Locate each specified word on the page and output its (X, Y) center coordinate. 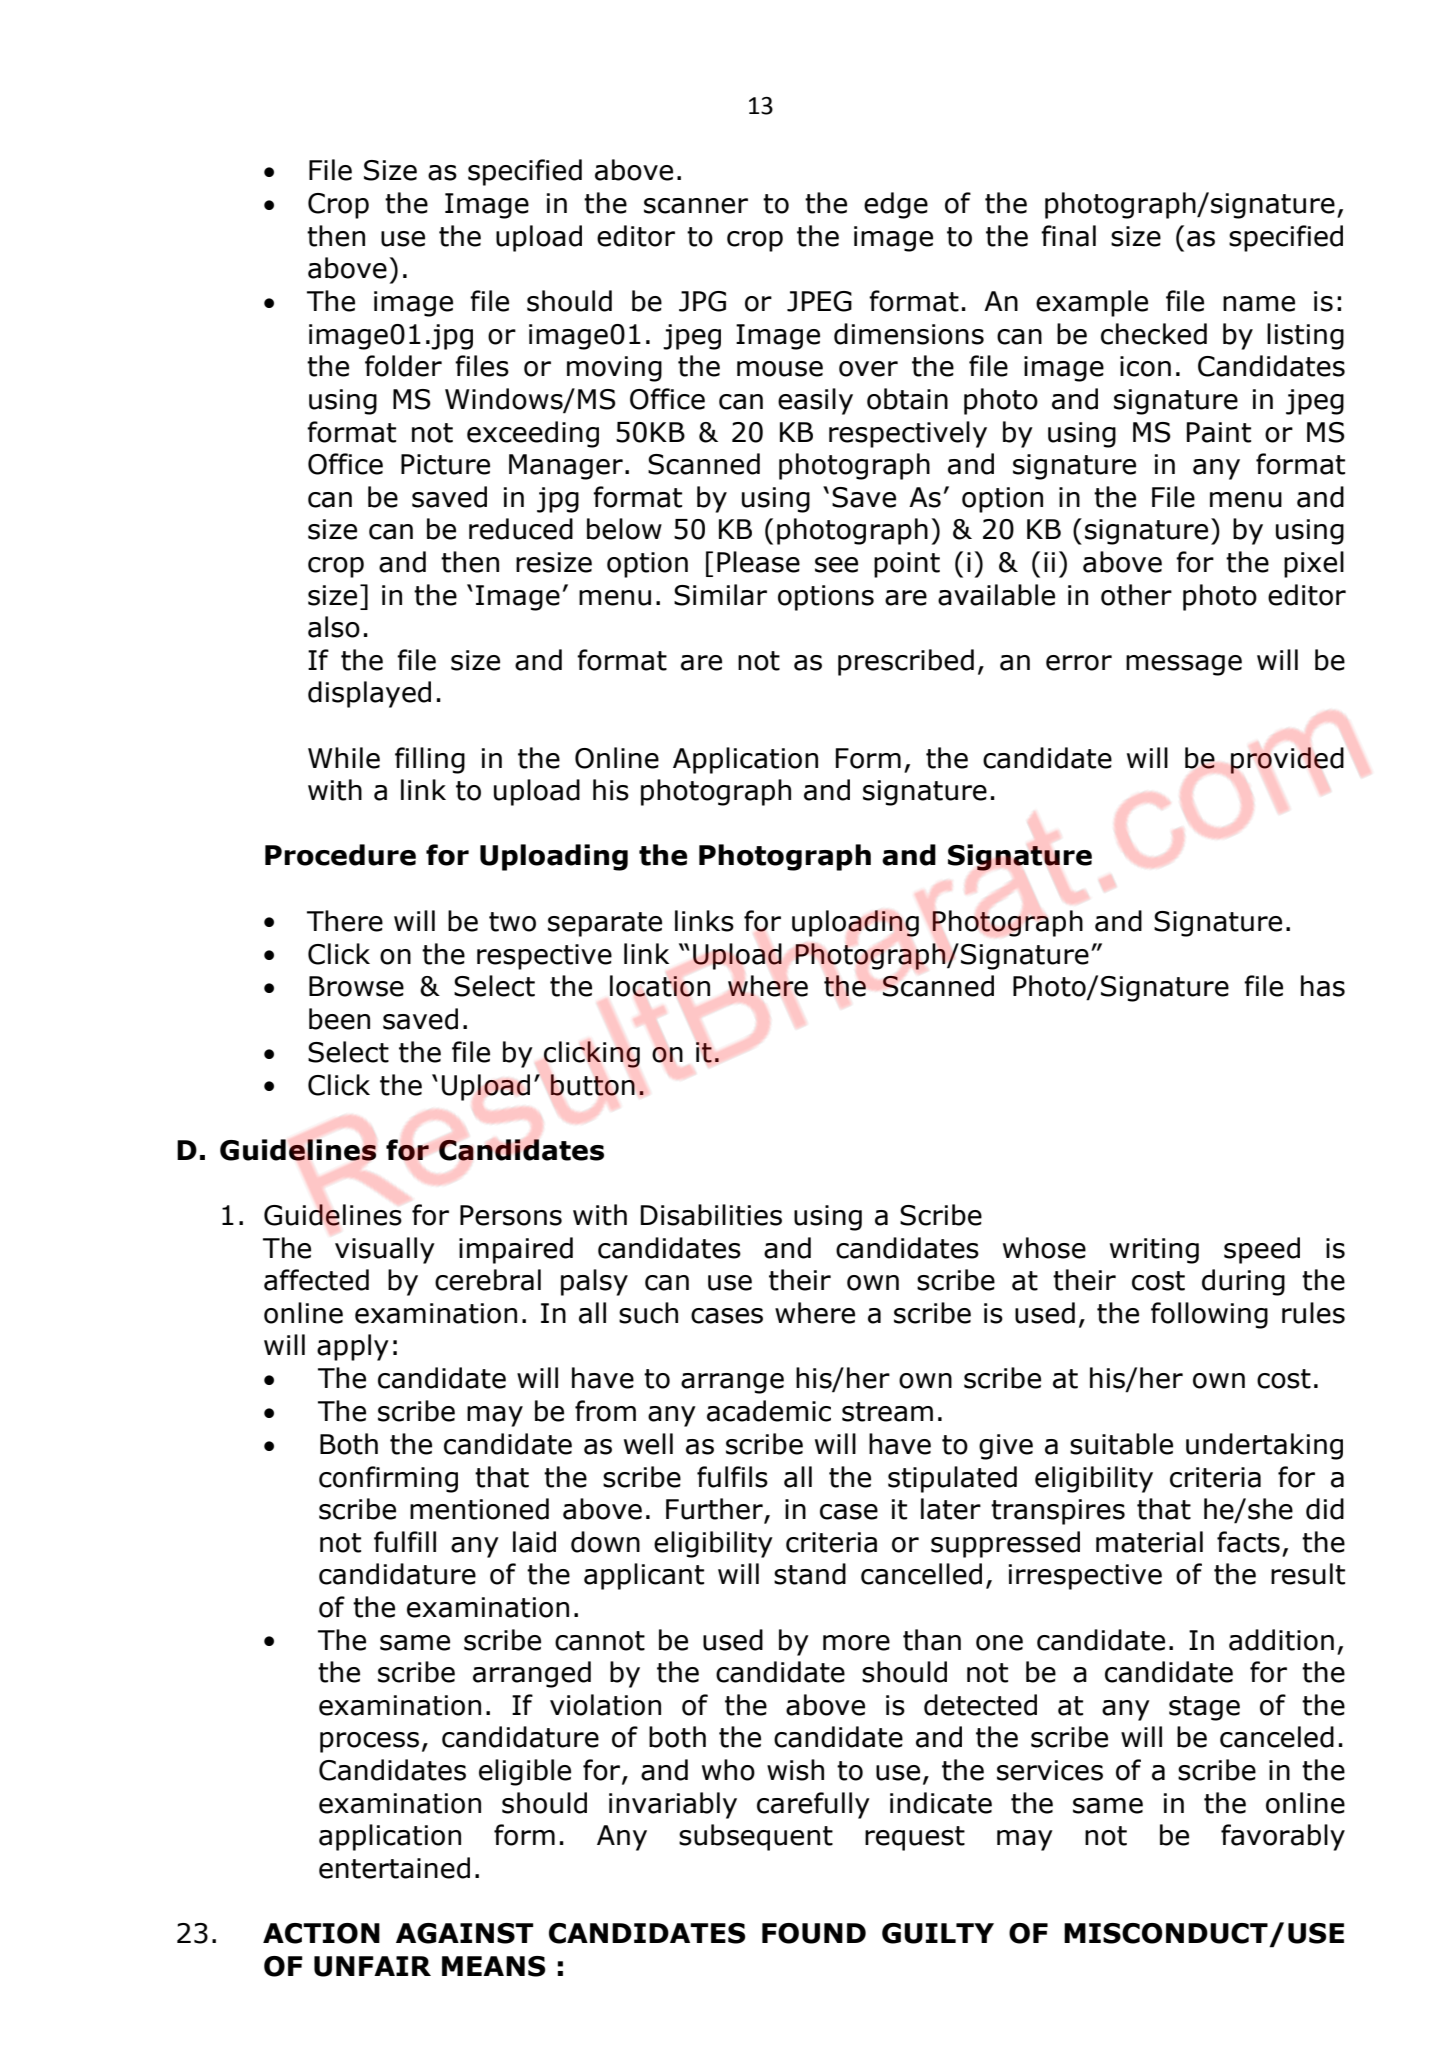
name (1259, 304)
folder (403, 366)
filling (430, 760)
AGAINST (465, 1933)
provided (1287, 760)
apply (353, 1347)
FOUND (814, 1933)
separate (605, 924)
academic (769, 1411)
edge (896, 205)
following (1209, 1315)
